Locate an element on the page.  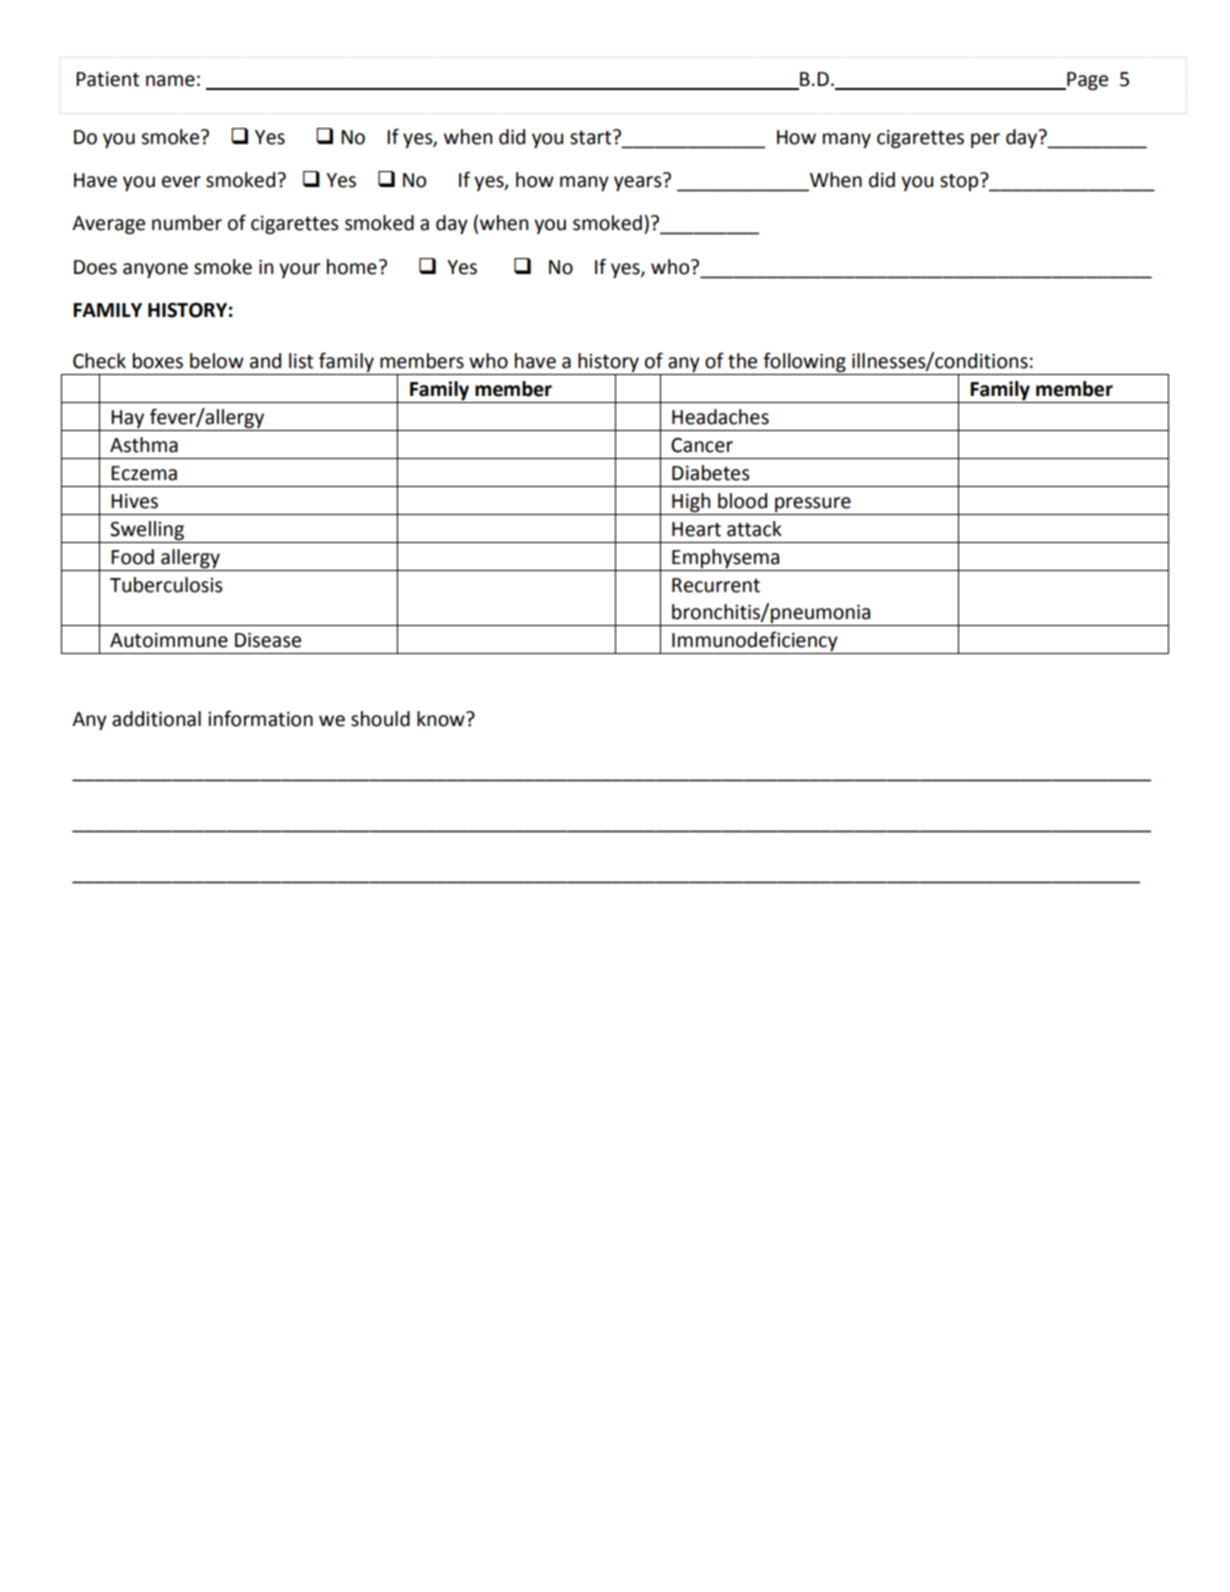
Hives is located at coordinates (134, 501).
